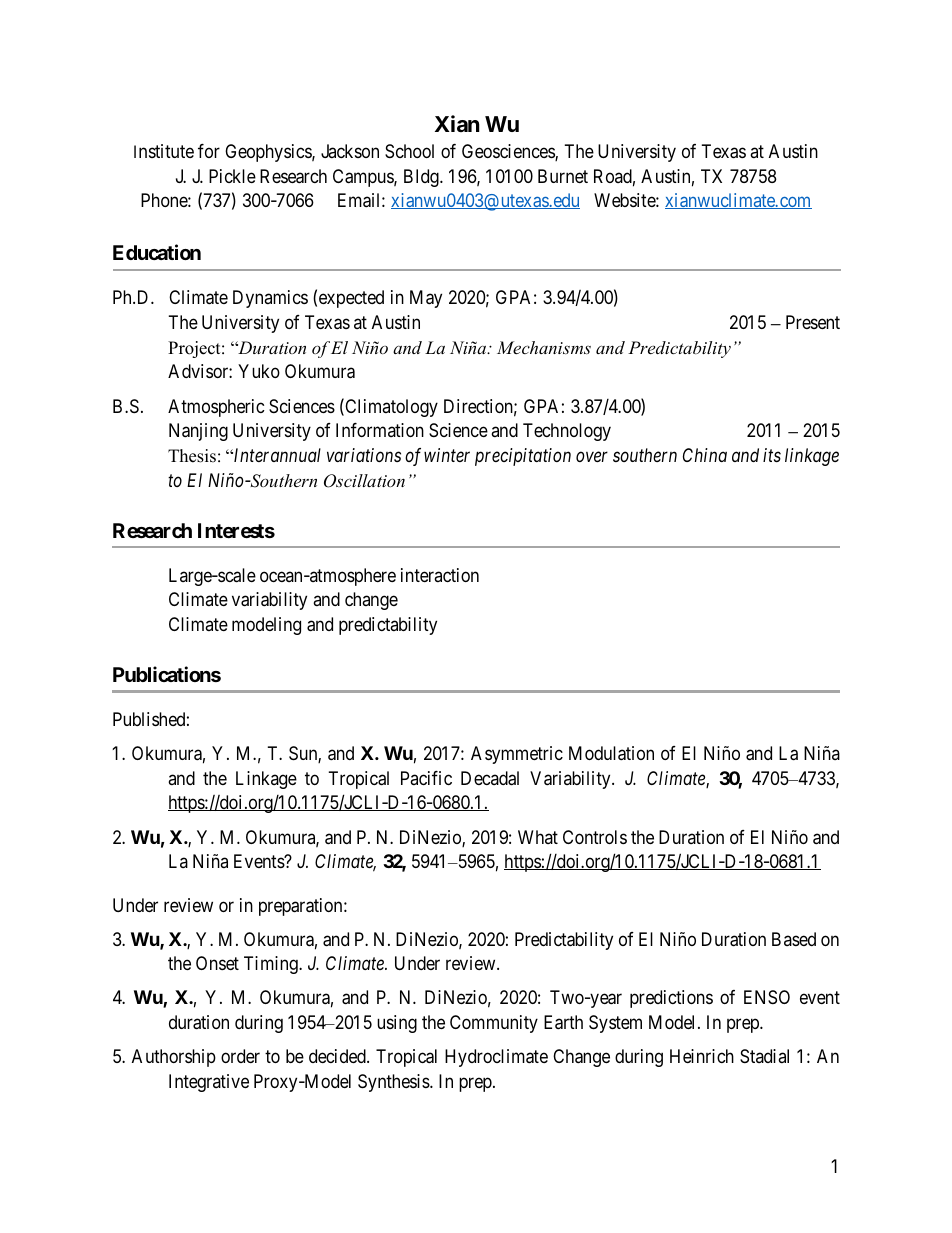 This screenshot has width=952, height=1233. I want to click on Pacific, so click(426, 778).
